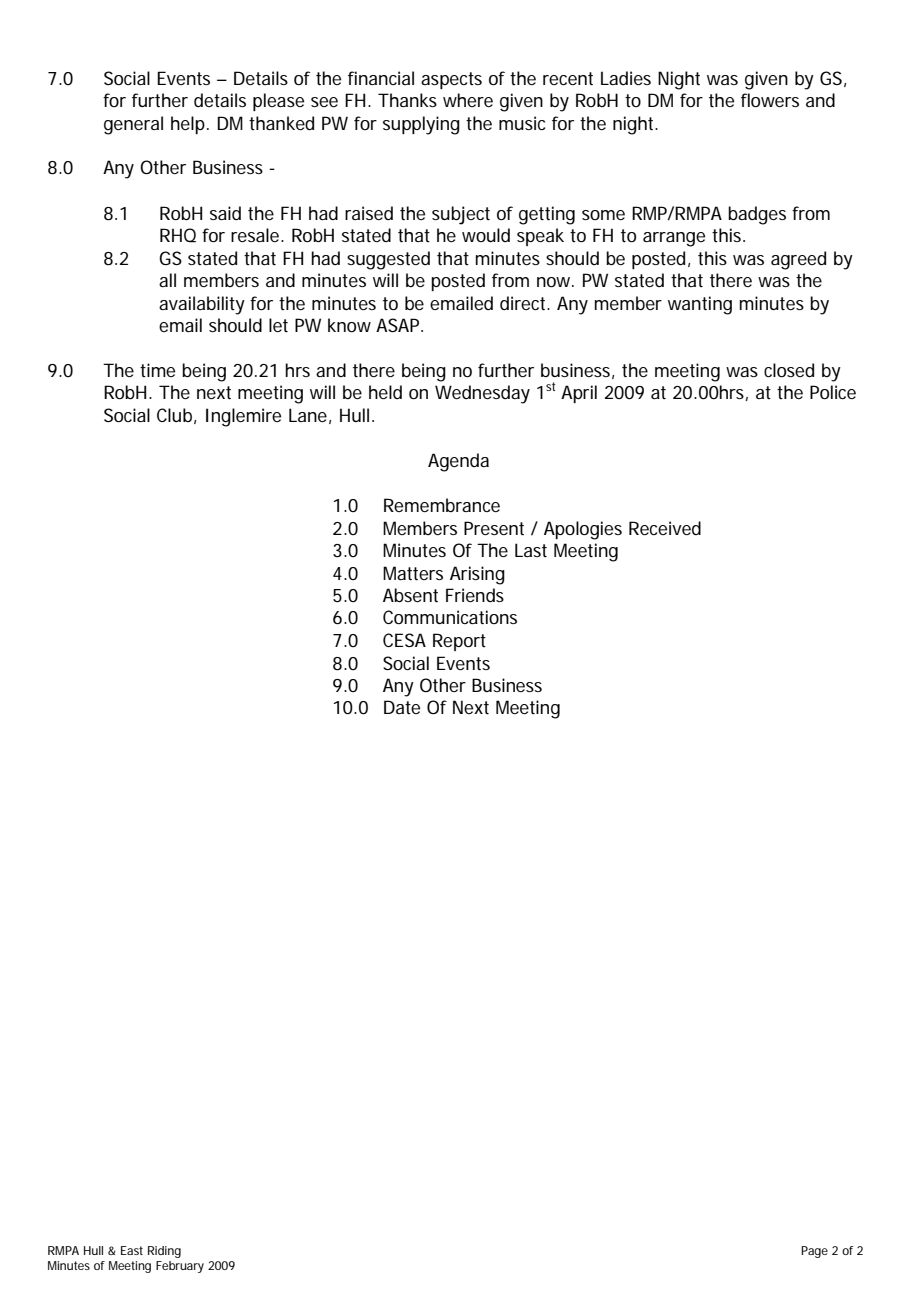 This screenshot has height=1308, width=924. What do you see at coordinates (164, 1252) in the screenshot?
I see `Riding` at bounding box center [164, 1252].
